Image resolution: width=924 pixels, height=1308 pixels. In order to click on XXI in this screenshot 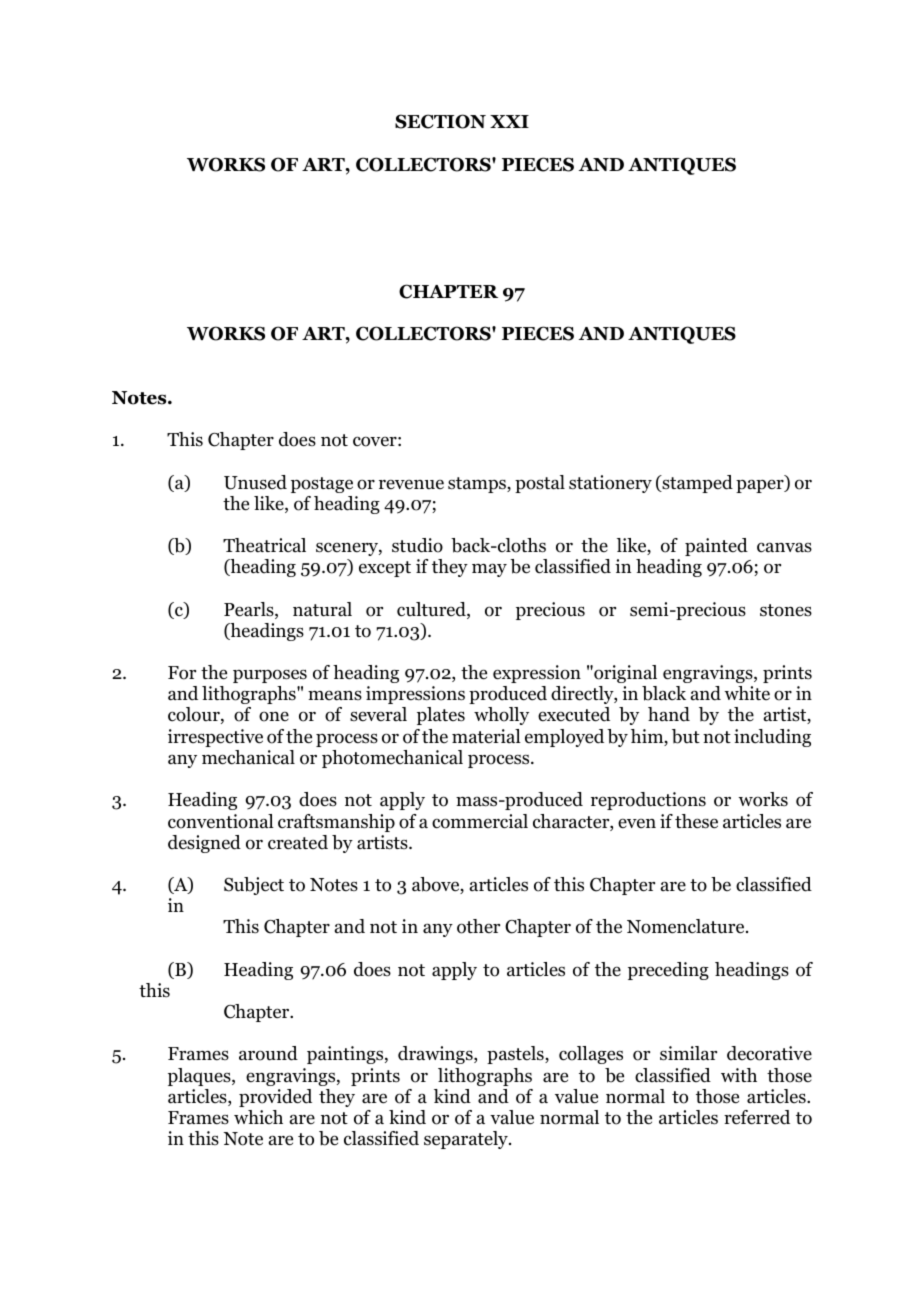, I will do `click(509, 121)`.
